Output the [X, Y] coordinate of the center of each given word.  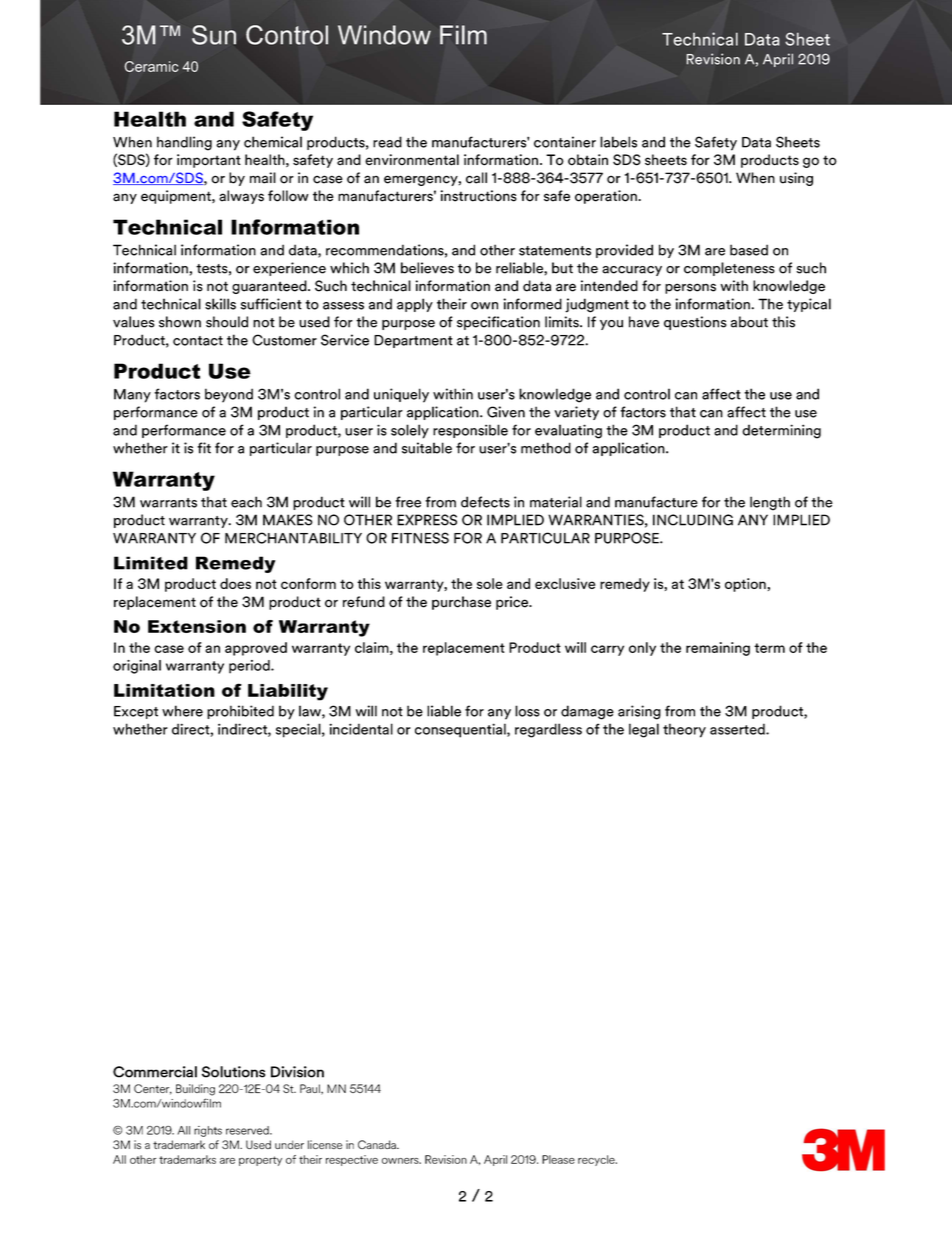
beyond [229, 395]
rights [208, 1131]
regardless [548, 730]
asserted [738, 729]
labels [618, 142]
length [770, 503]
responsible [470, 431]
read [387, 142]
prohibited [240, 712]
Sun [214, 35]
